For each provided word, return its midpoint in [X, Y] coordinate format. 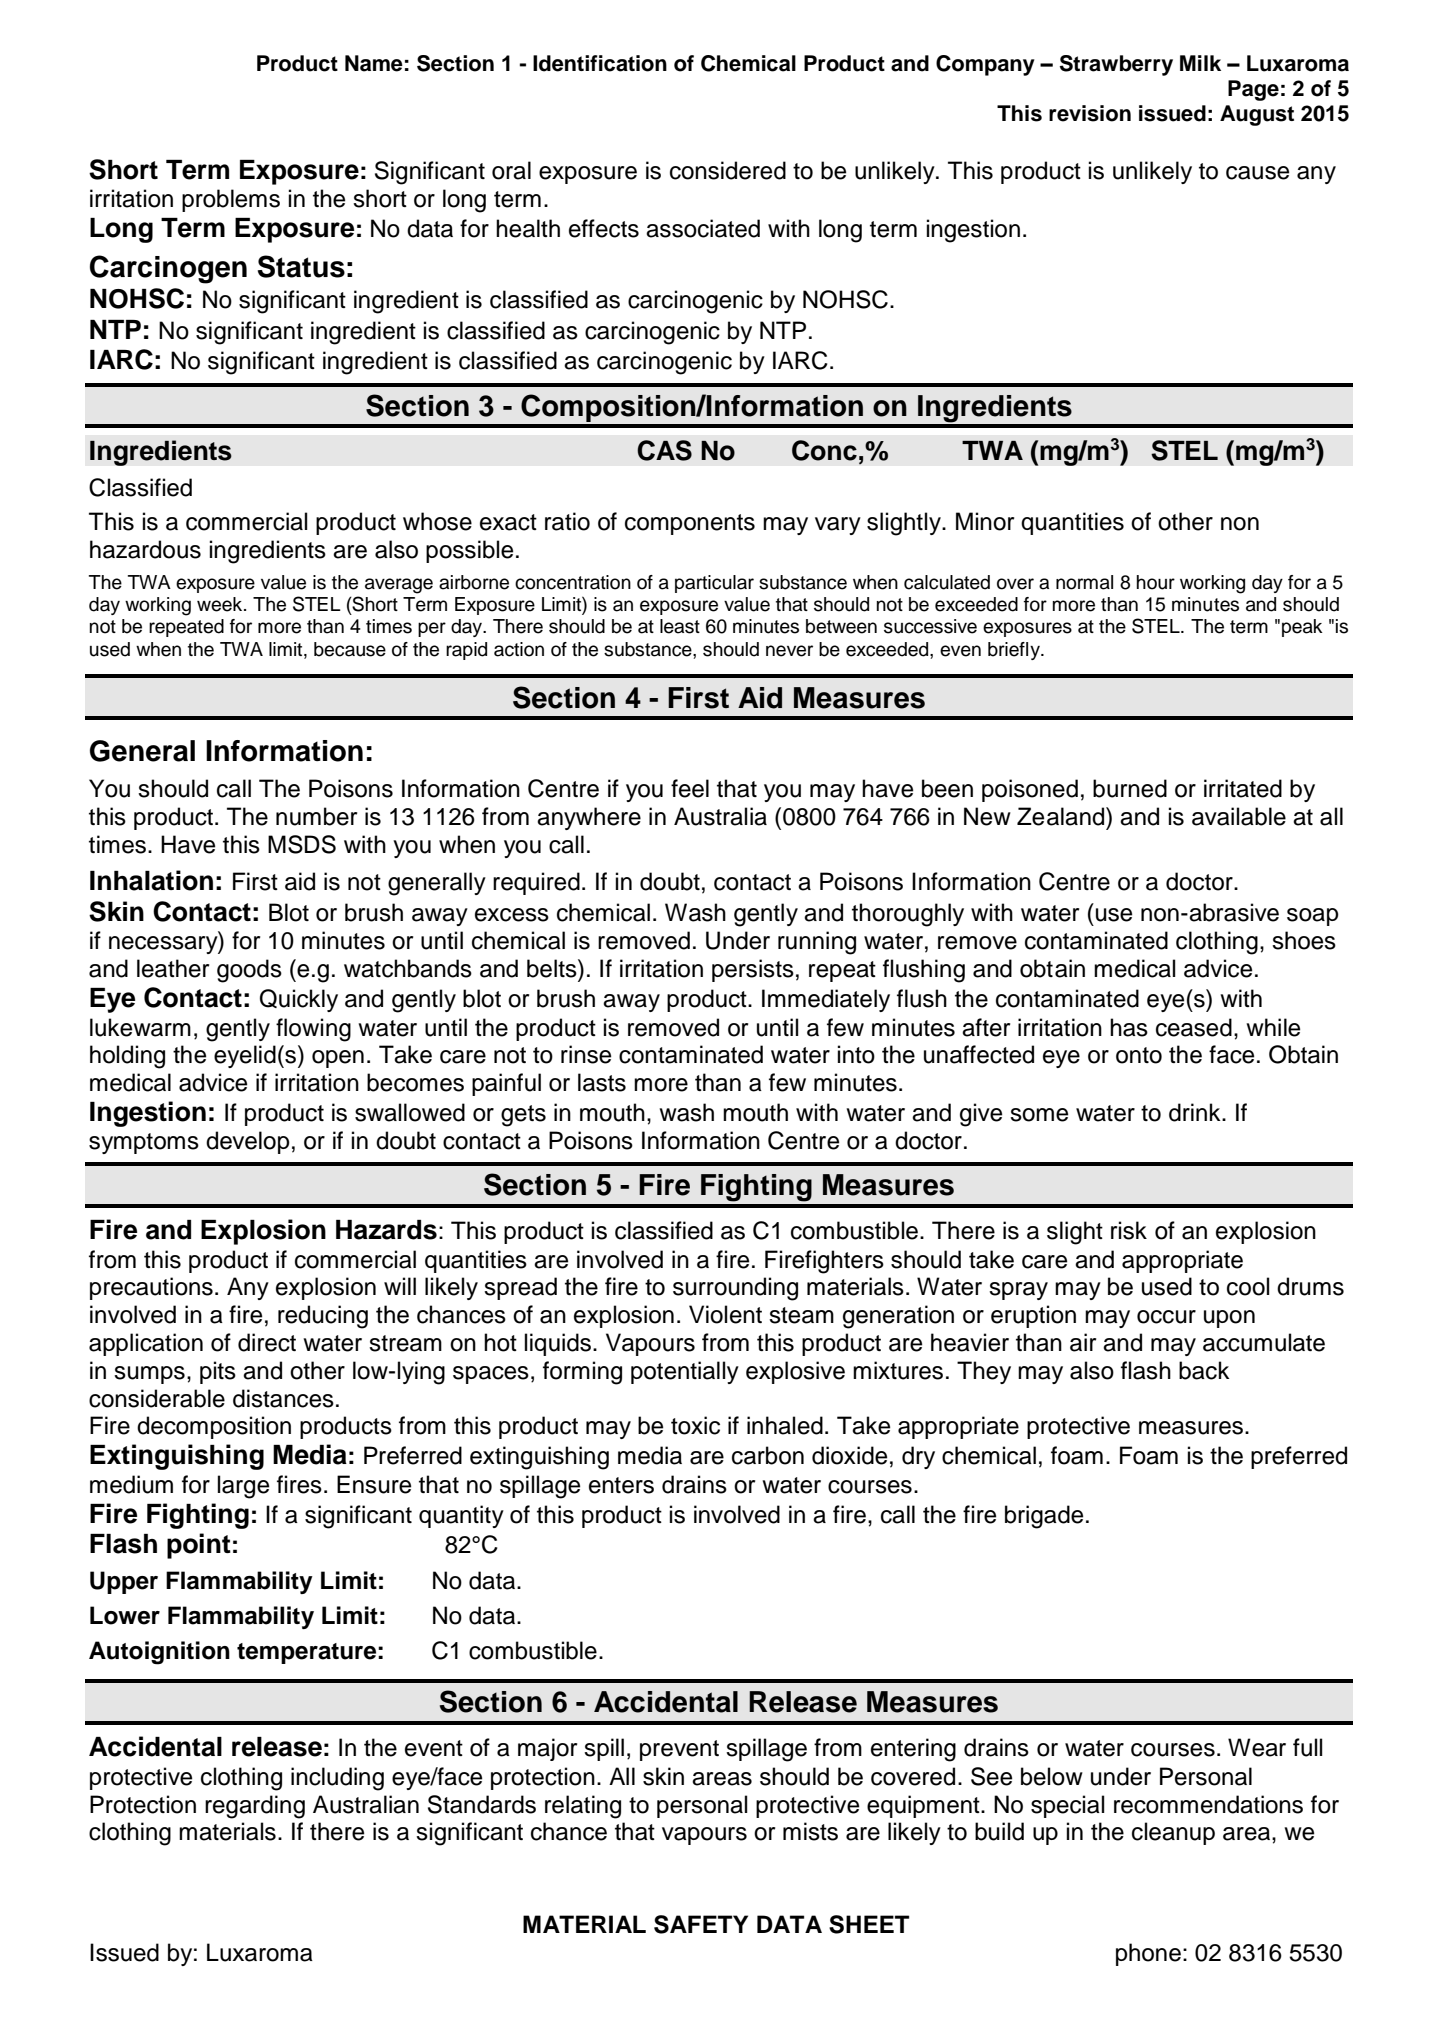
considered [728, 170]
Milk [1200, 63]
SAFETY [701, 1924]
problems [231, 200]
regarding [255, 1807]
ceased [1194, 1027]
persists [753, 970]
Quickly [299, 1000]
